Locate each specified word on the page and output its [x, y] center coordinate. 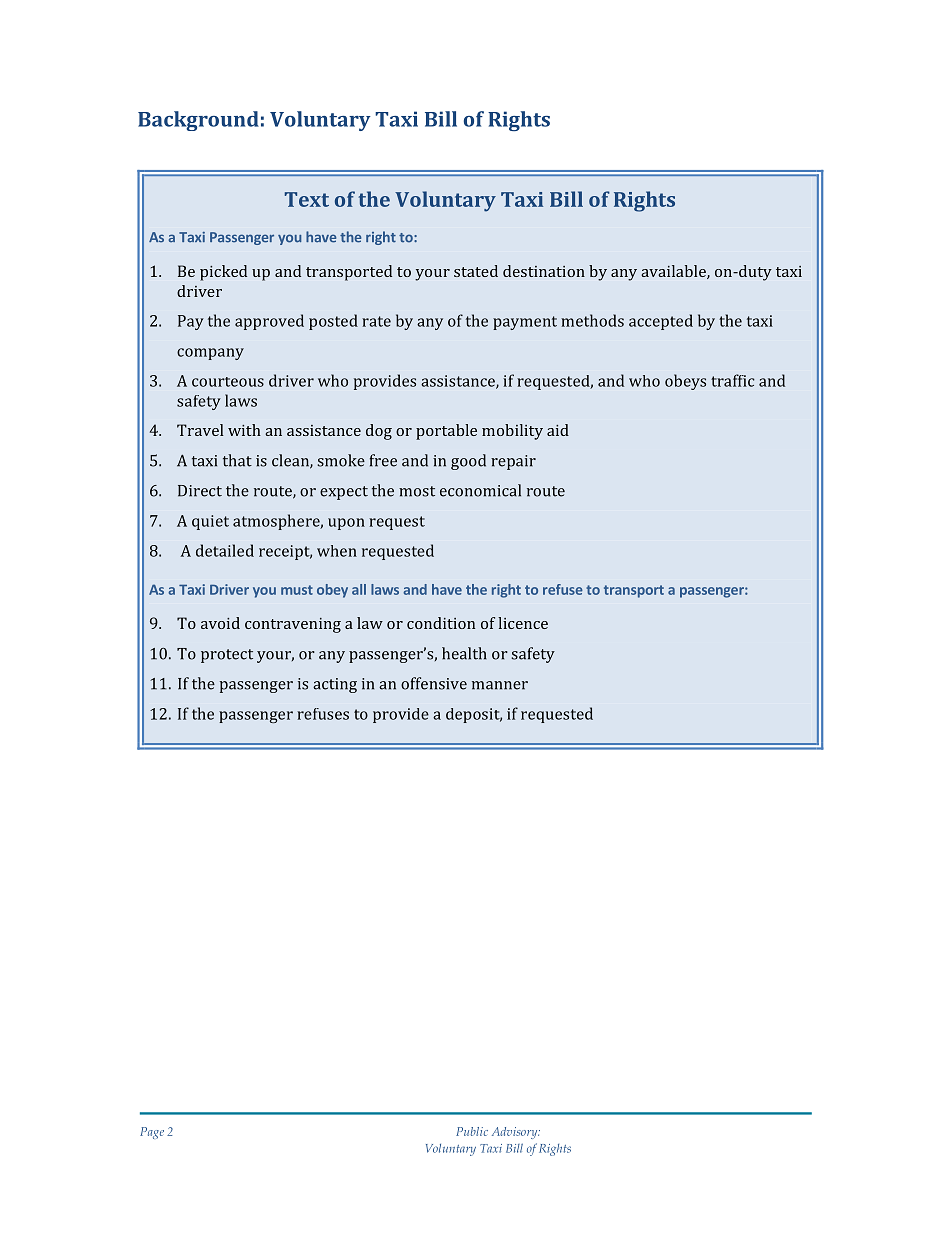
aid [558, 430]
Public [472, 1131]
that [237, 460]
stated [476, 271]
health [464, 653]
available [674, 272]
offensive [434, 683]
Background [198, 121]
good [468, 462]
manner [500, 685]
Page [152, 1133]
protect [227, 656]
